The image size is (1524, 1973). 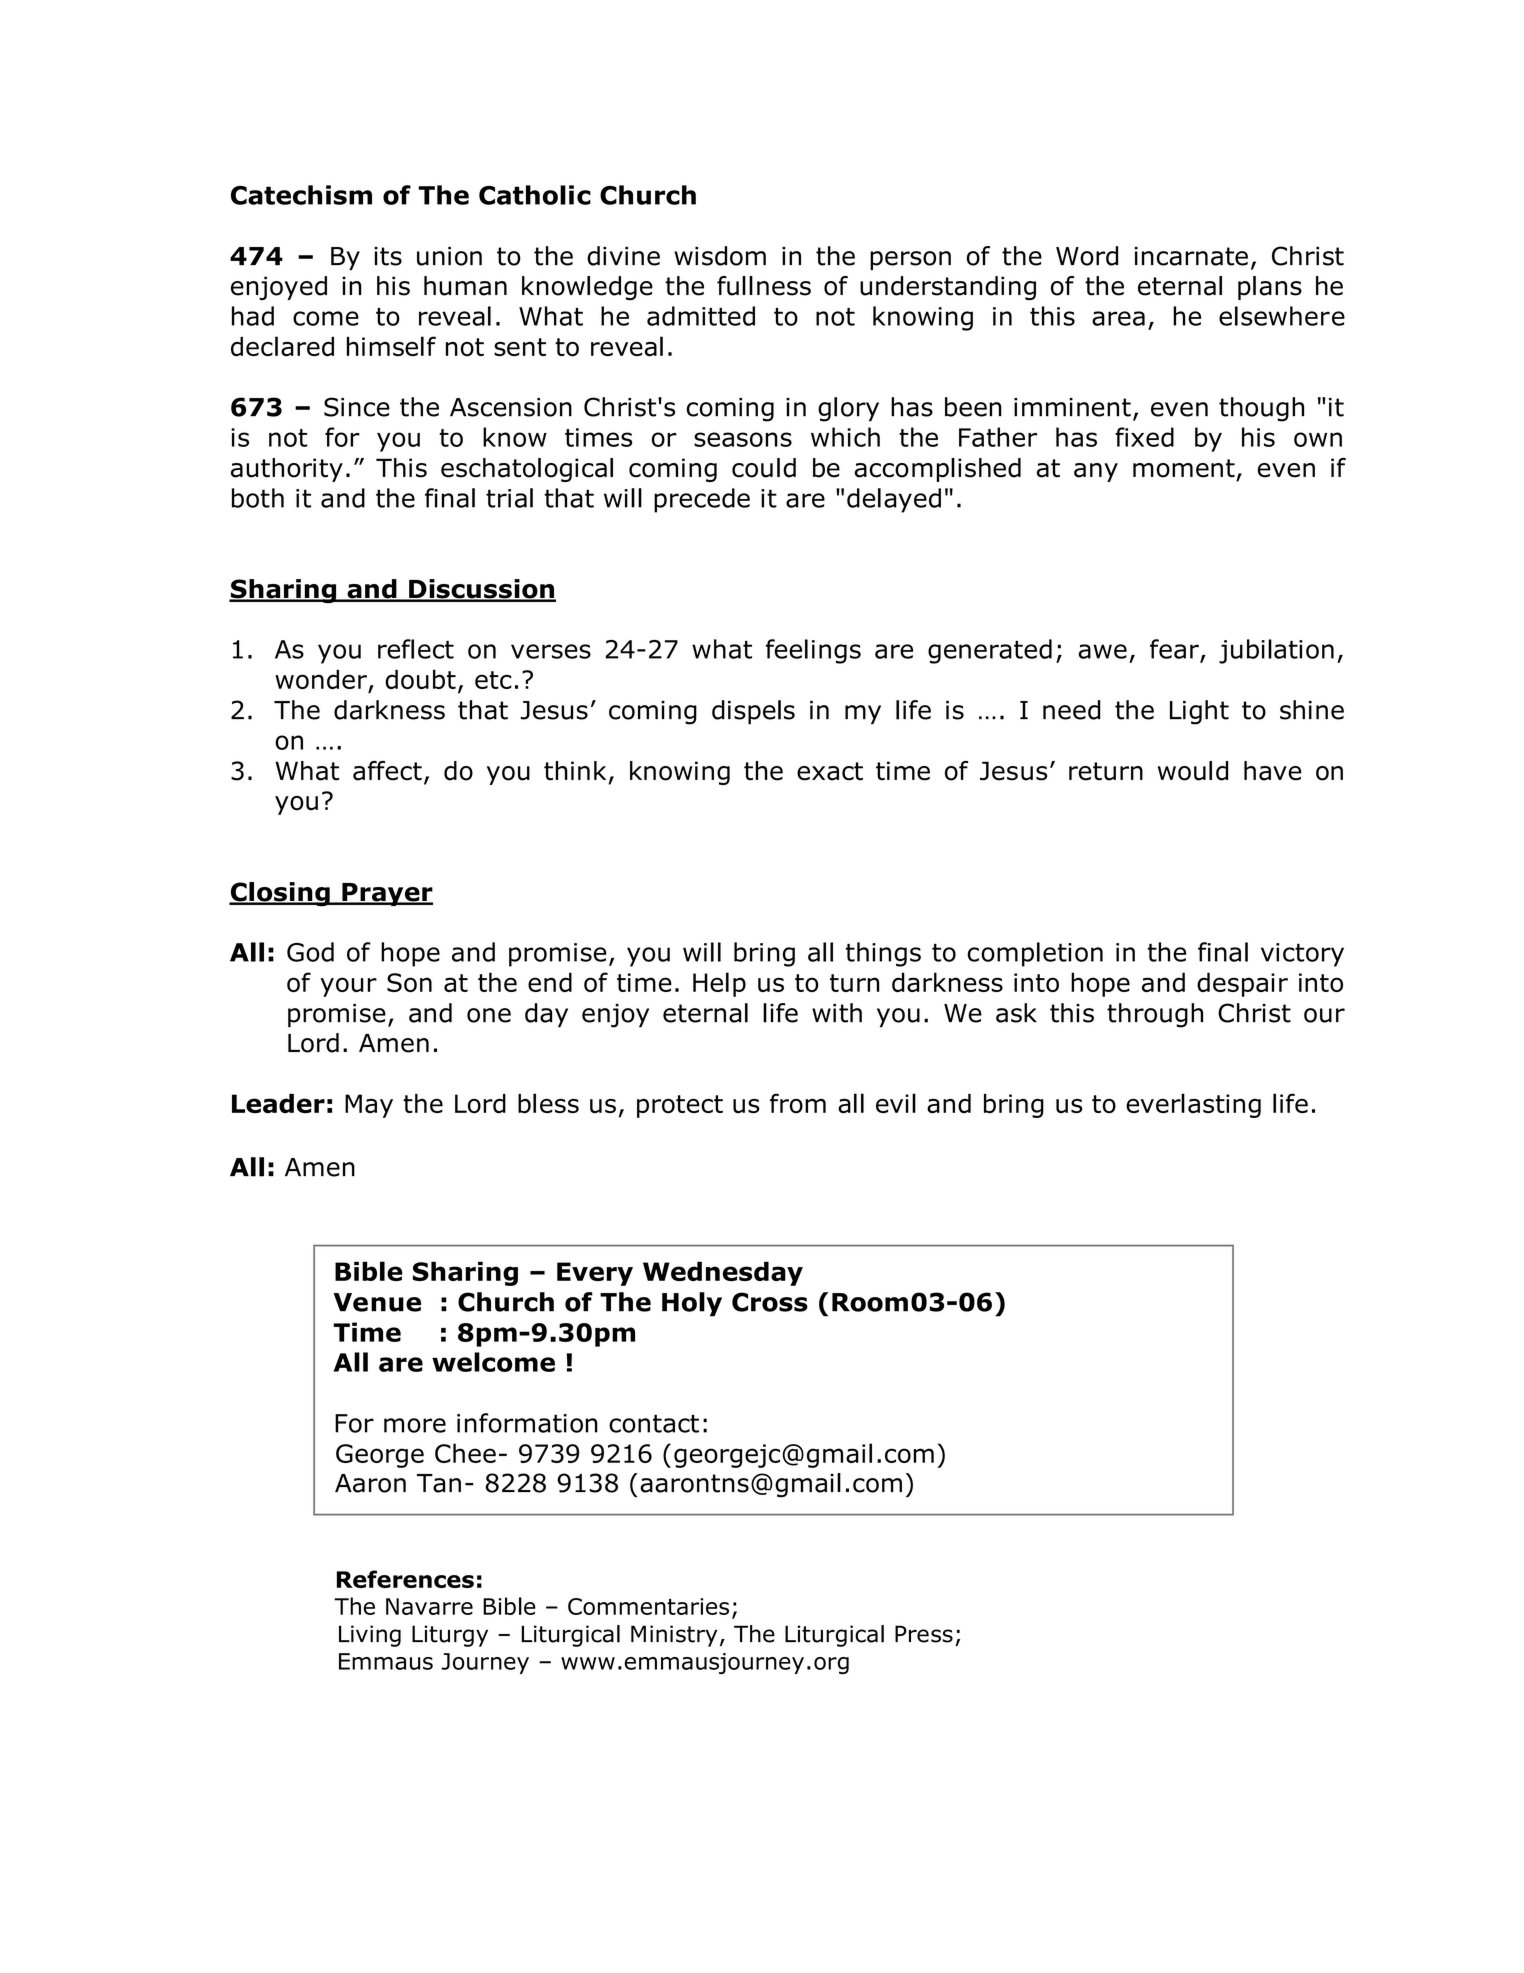 I want to click on Prayer, so click(x=386, y=894).
